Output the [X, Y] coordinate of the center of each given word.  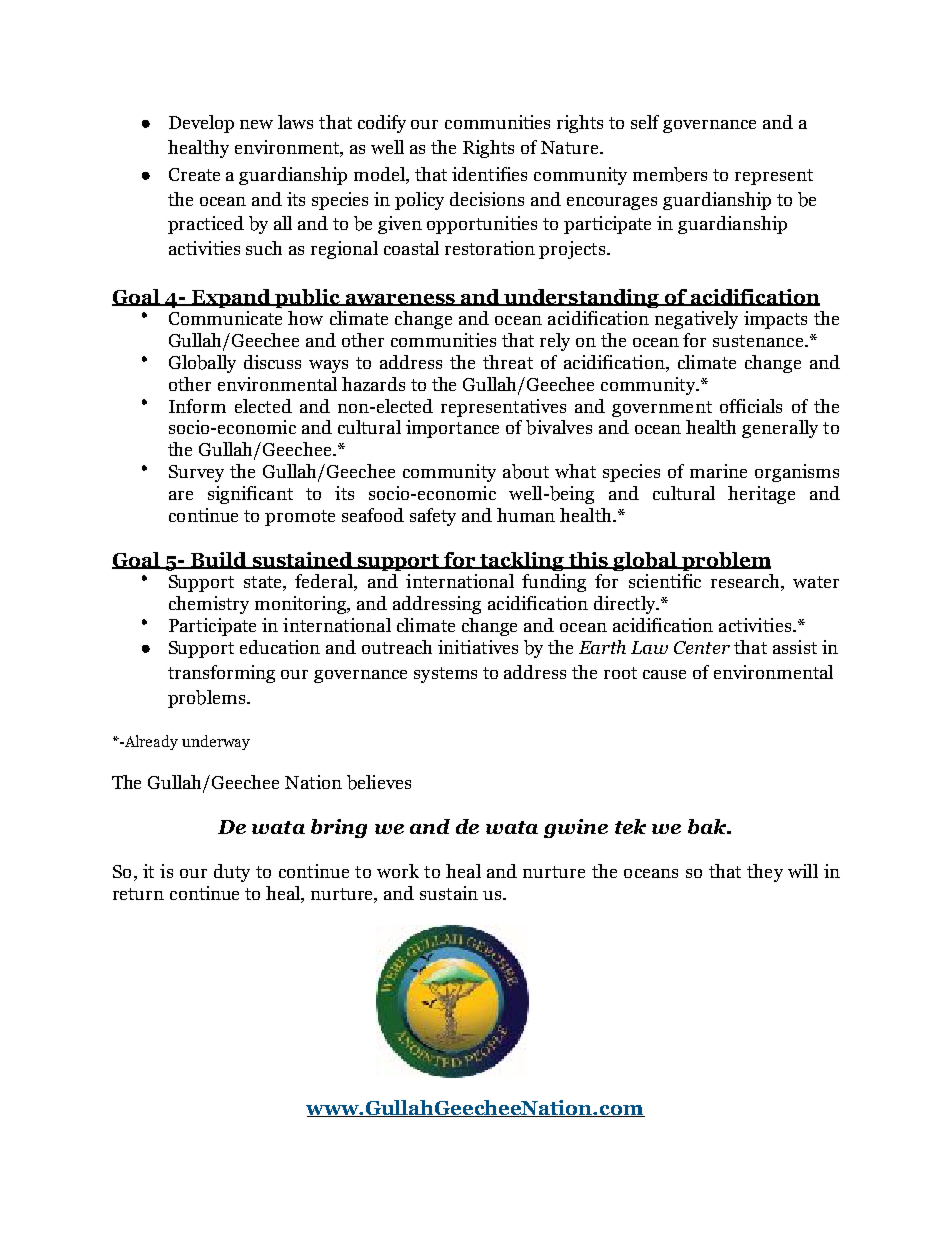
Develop [201, 124]
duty [232, 873]
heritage [761, 495]
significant [250, 495]
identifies [489, 174]
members [670, 174]
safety [433, 517]
